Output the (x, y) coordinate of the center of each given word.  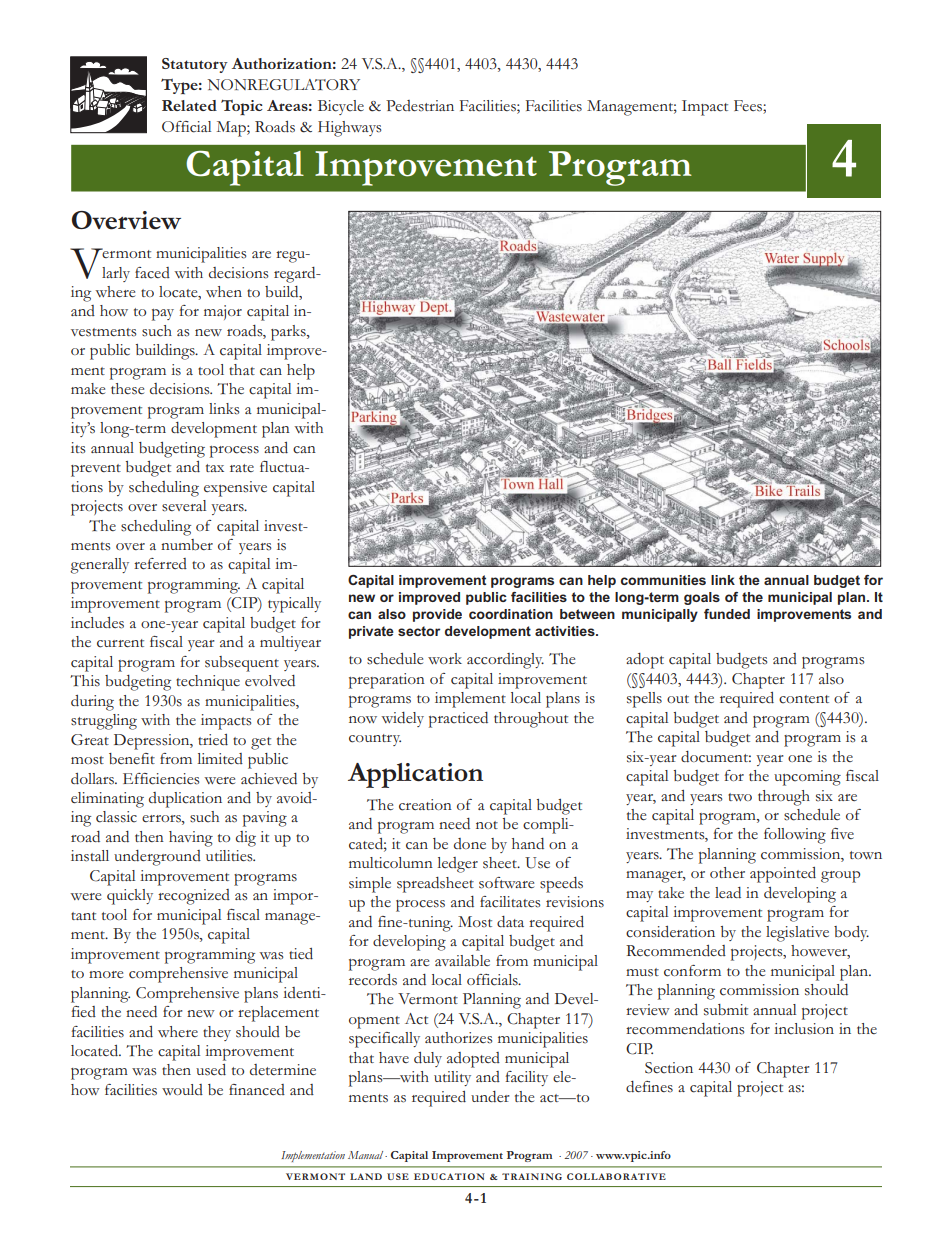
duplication (185, 800)
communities (663, 580)
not (487, 825)
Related (189, 105)
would (182, 1089)
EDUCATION (449, 1176)
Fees (749, 107)
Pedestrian (420, 106)
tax (215, 468)
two (740, 797)
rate (242, 468)
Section (669, 1068)
